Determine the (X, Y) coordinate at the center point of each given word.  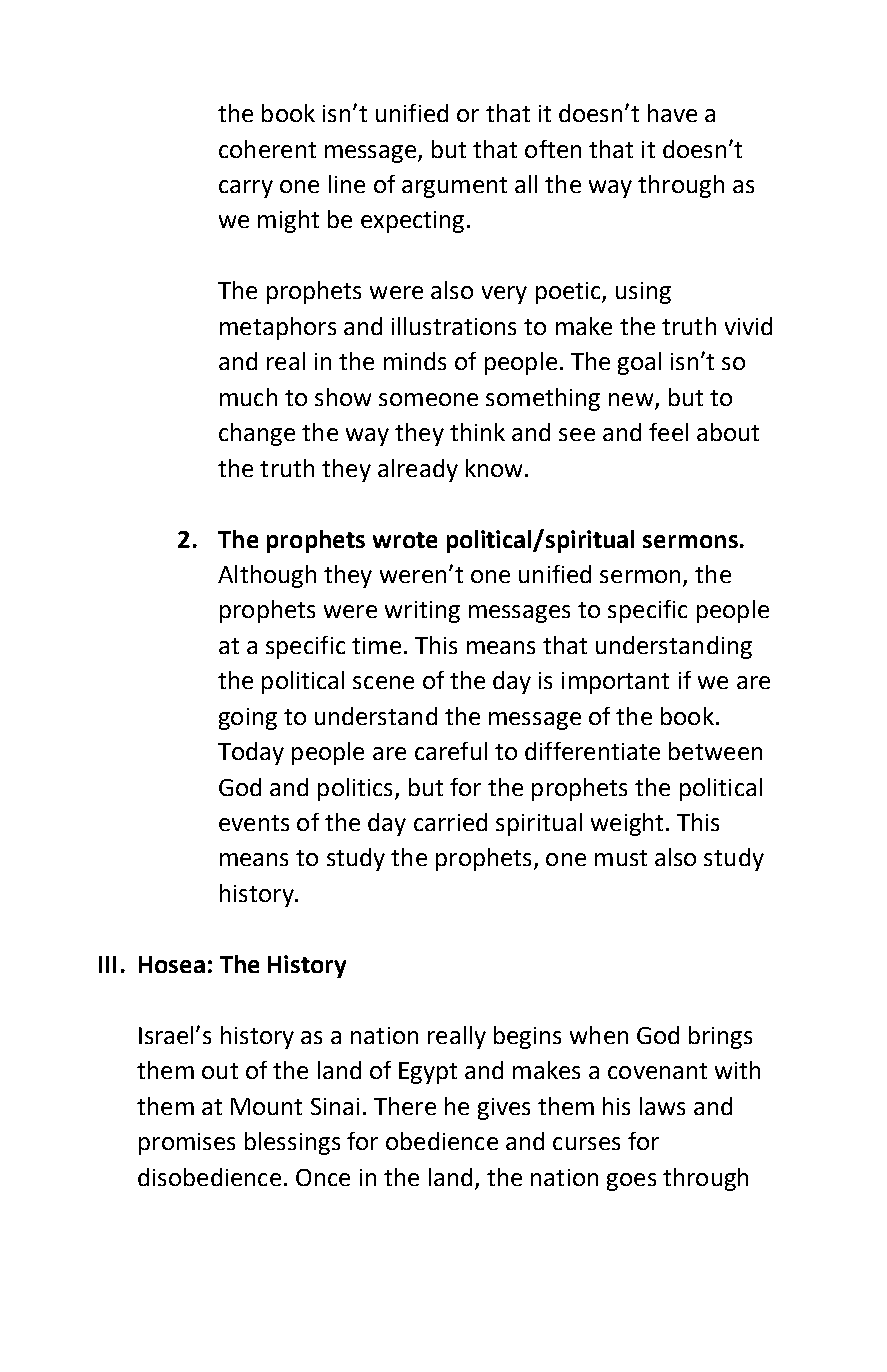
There (405, 1106)
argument (454, 187)
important (615, 683)
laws (662, 1106)
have (672, 113)
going (248, 719)
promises (187, 1144)
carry (246, 189)
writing (422, 612)
